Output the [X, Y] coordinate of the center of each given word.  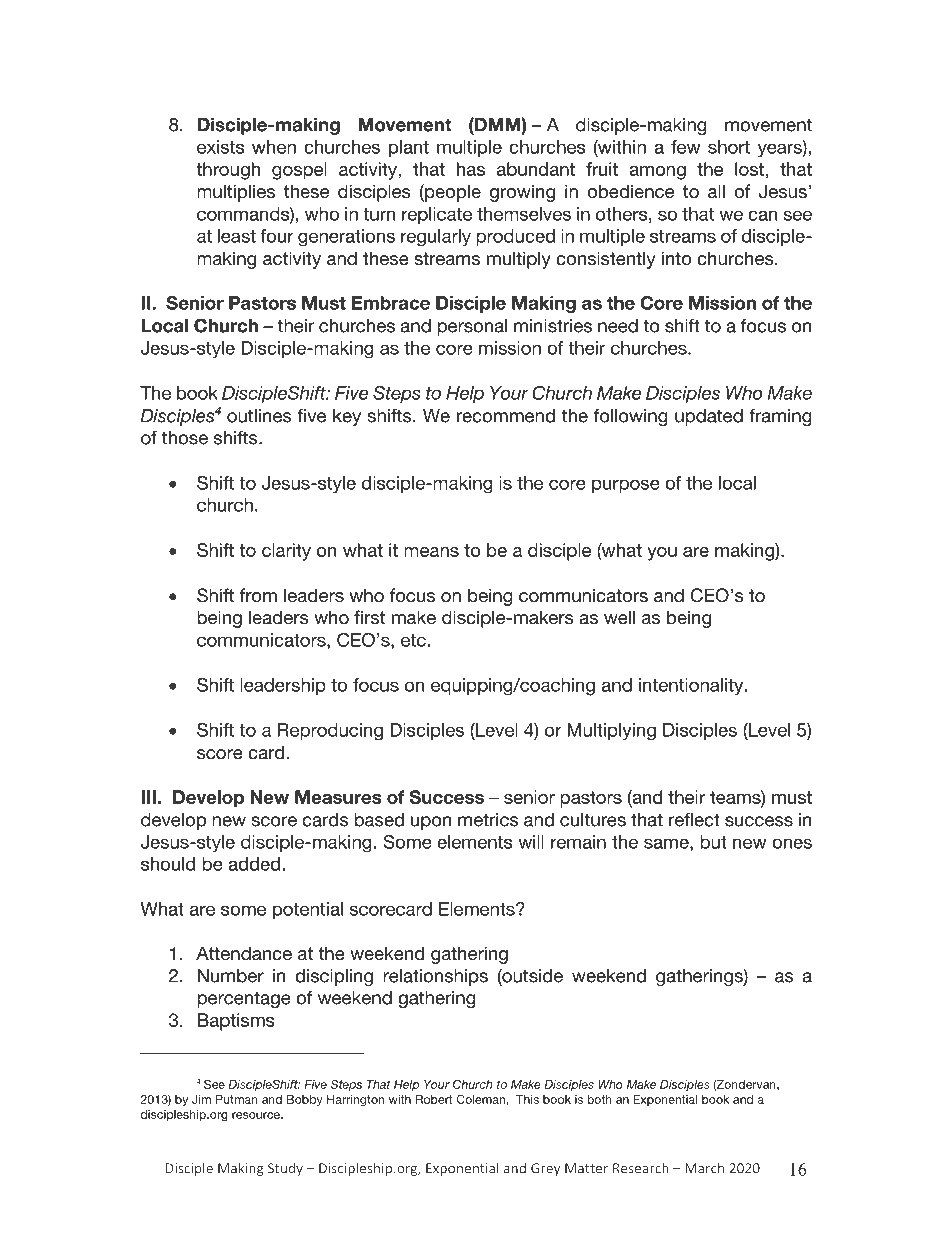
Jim [201, 1099]
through [228, 171]
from [258, 595]
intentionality [692, 687]
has [471, 169]
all [716, 191]
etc [414, 640]
